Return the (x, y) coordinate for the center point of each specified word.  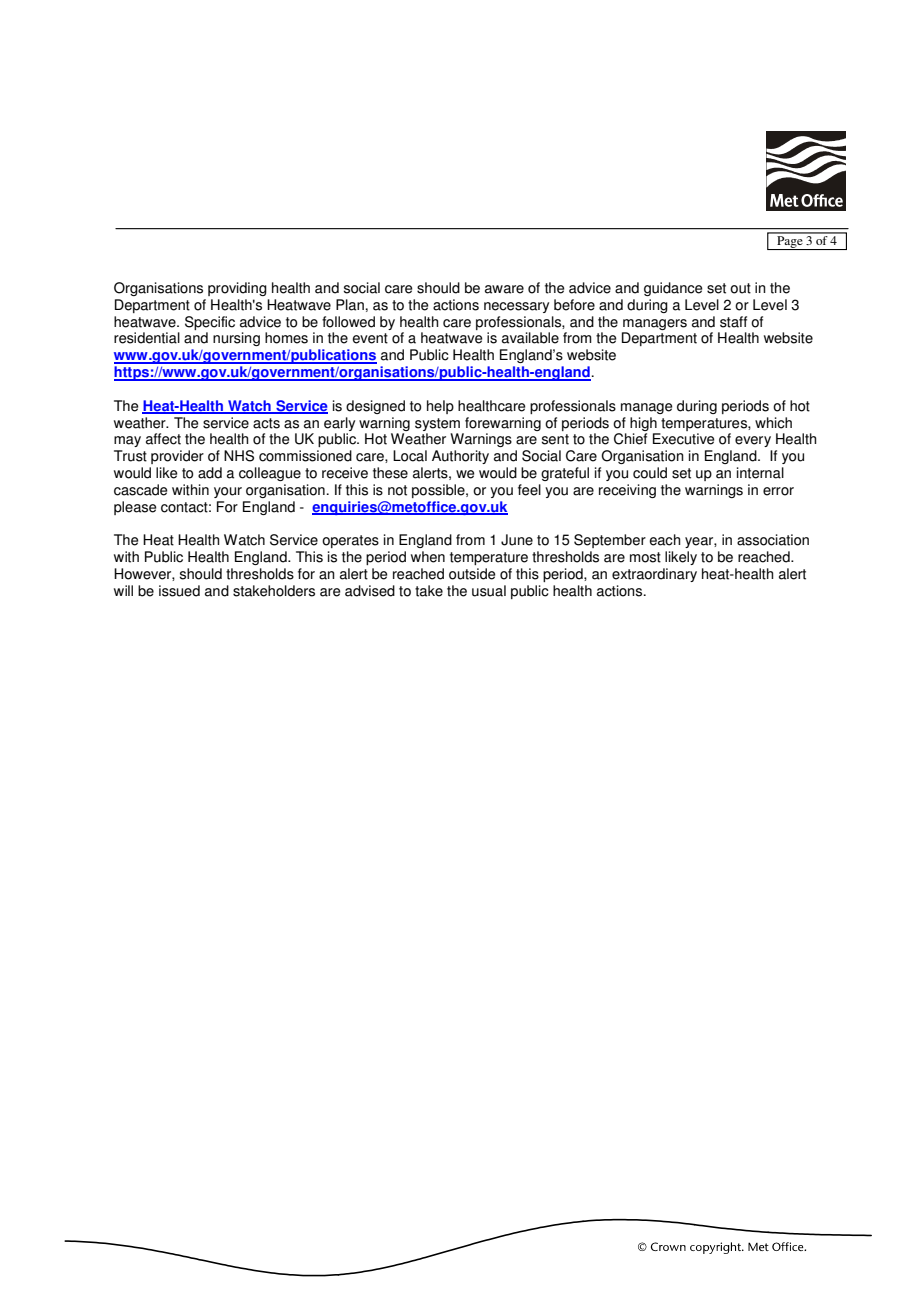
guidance (673, 289)
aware (504, 289)
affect (163, 439)
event (370, 338)
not (397, 490)
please (135, 508)
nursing (236, 339)
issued (179, 591)
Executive (683, 439)
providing (237, 289)
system (437, 424)
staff (733, 322)
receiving (627, 491)
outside (472, 574)
